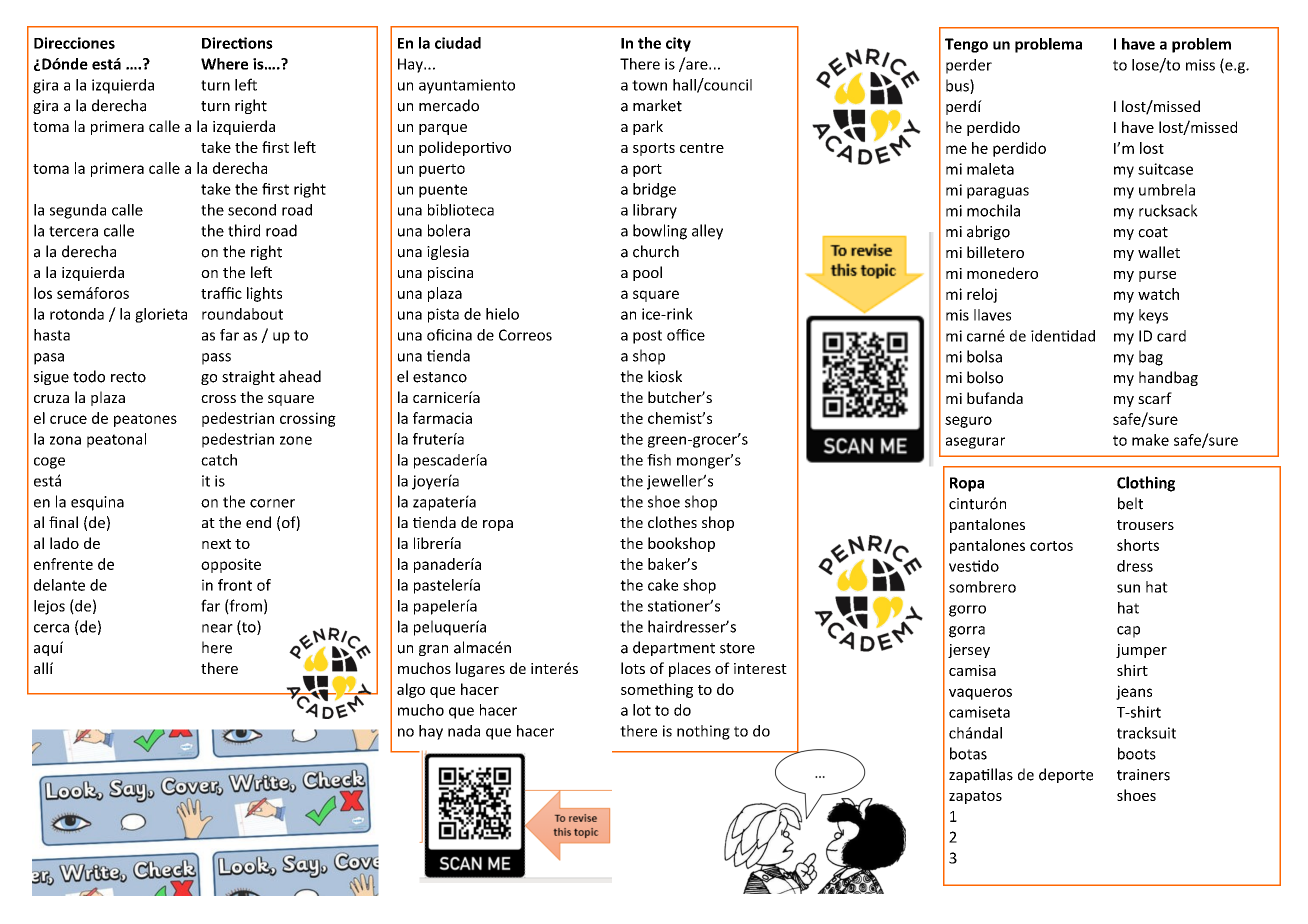 This screenshot has height=924, width=1308. What do you see at coordinates (1153, 232) in the screenshot?
I see `coat` at bounding box center [1153, 232].
